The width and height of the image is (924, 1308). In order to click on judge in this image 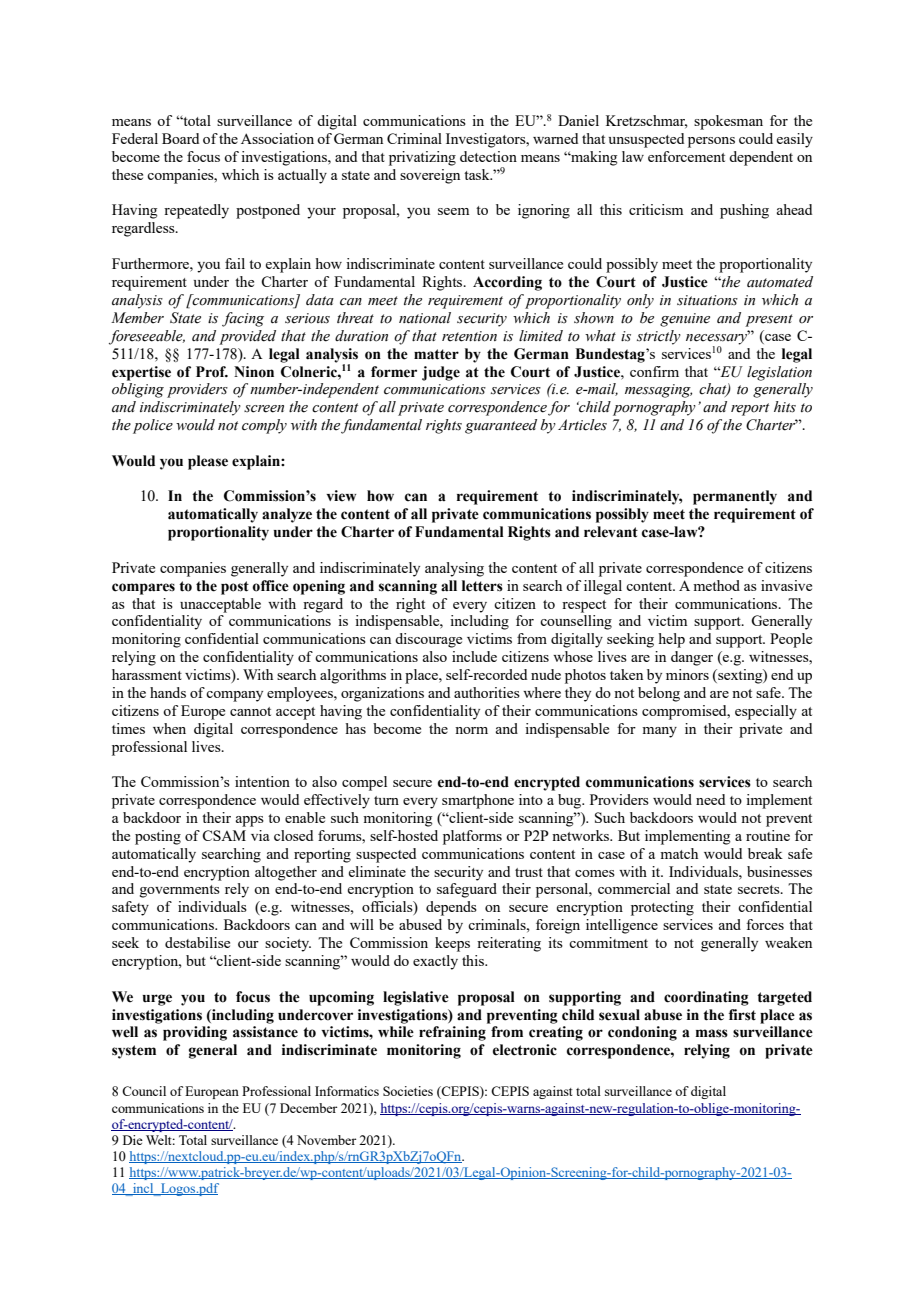, I will do `click(441, 373)`.
